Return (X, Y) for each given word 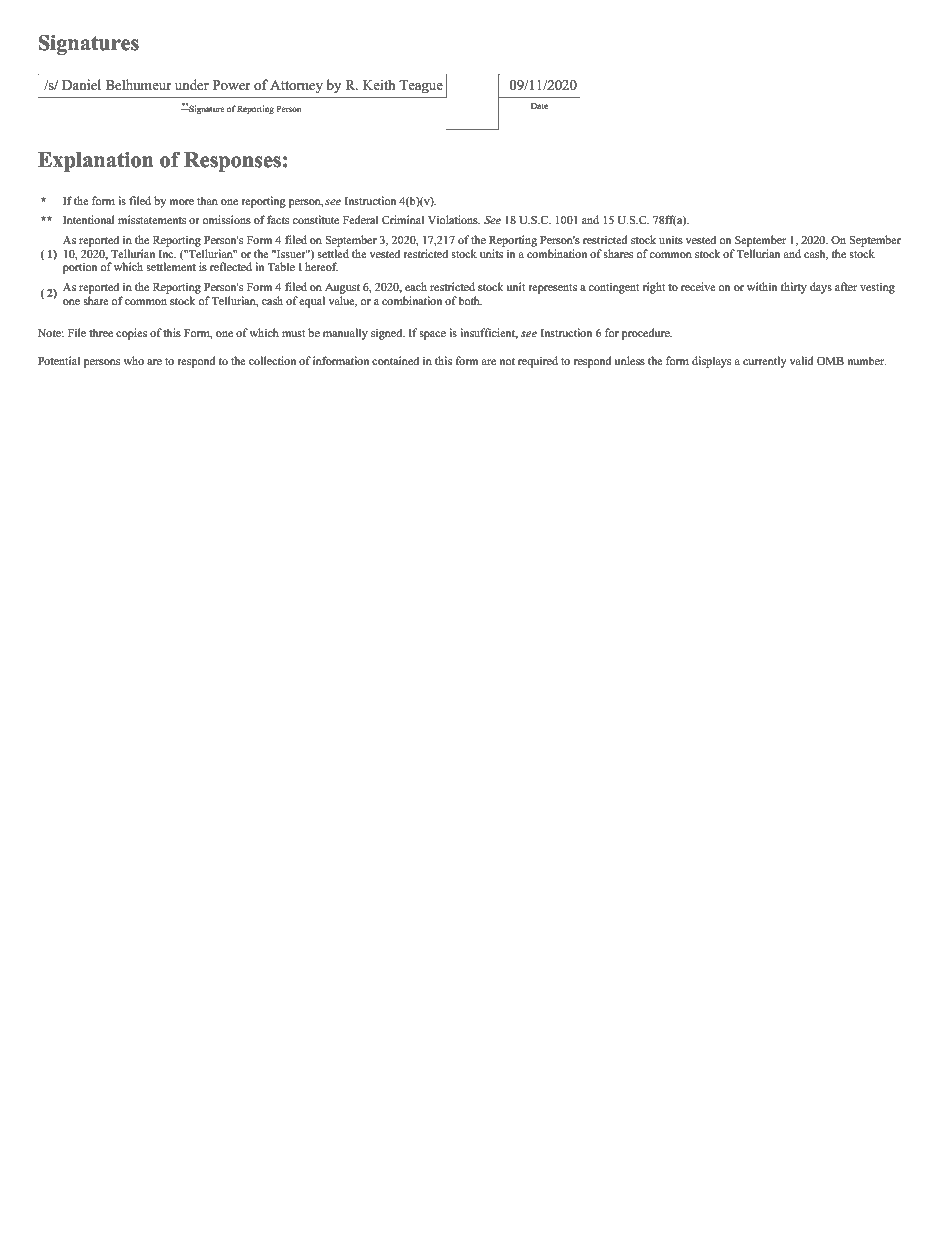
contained (395, 361)
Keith (379, 85)
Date (539, 106)
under (192, 85)
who (134, 360)
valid (801, 360)
